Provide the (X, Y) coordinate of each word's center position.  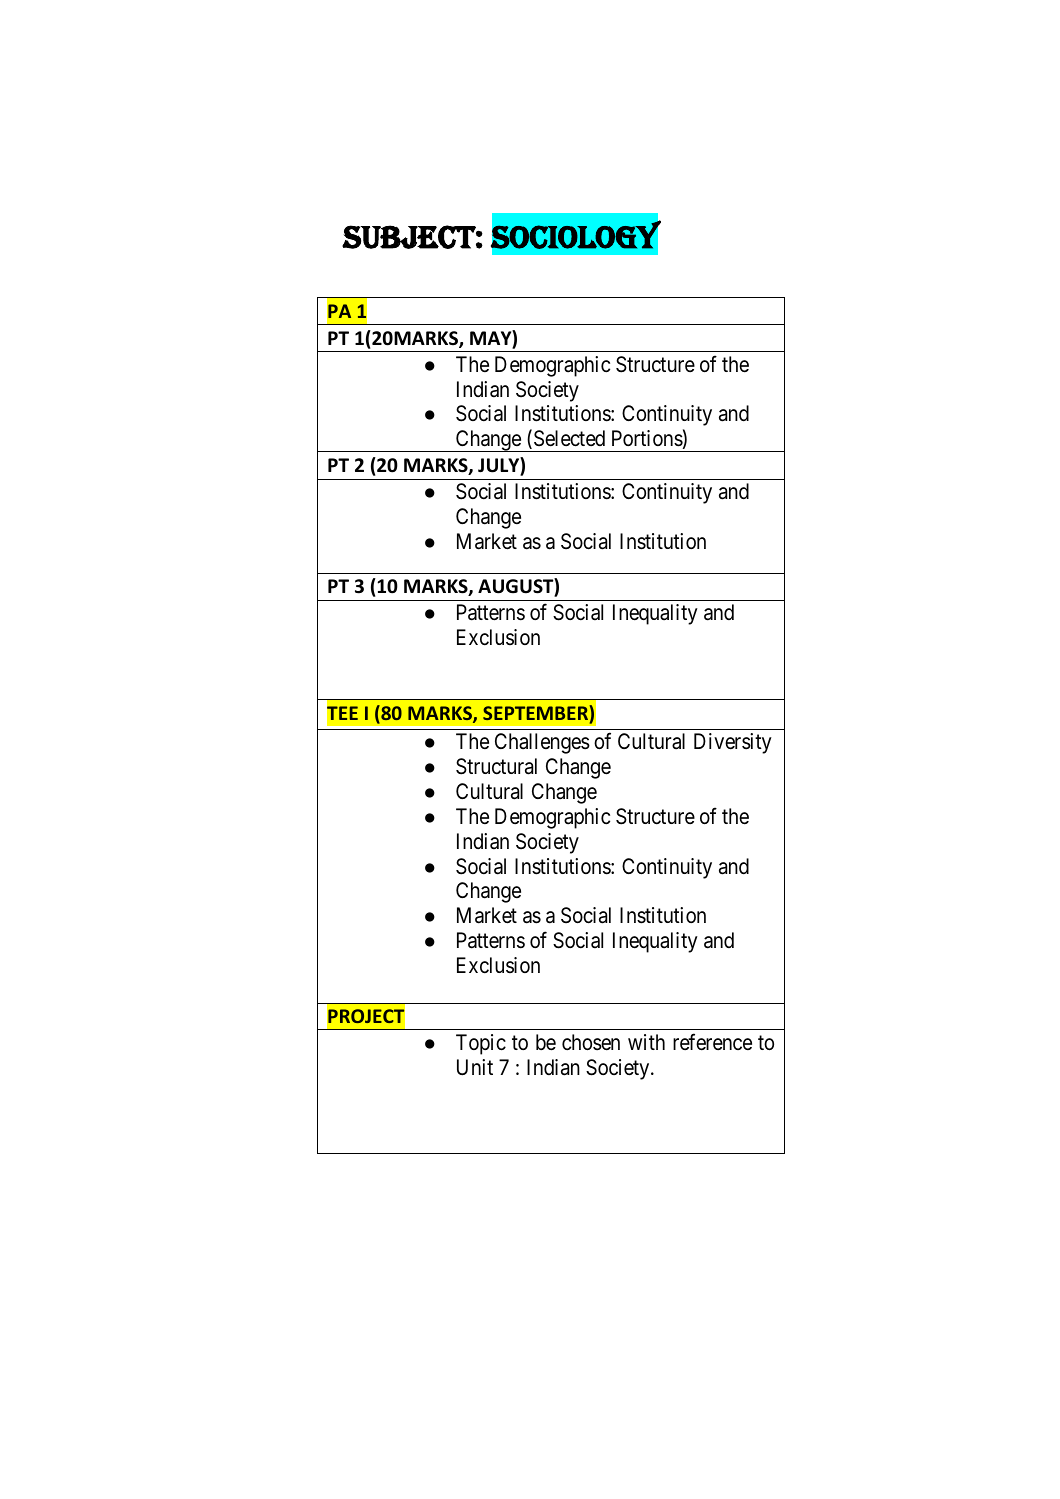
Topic (481, 1044)
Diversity (733, 743)
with (646, 1042)
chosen (591, 1042)
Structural (496, 766)
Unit (475, 1067)
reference (712, 1042)
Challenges (542, 743)
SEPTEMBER (536, 712)
